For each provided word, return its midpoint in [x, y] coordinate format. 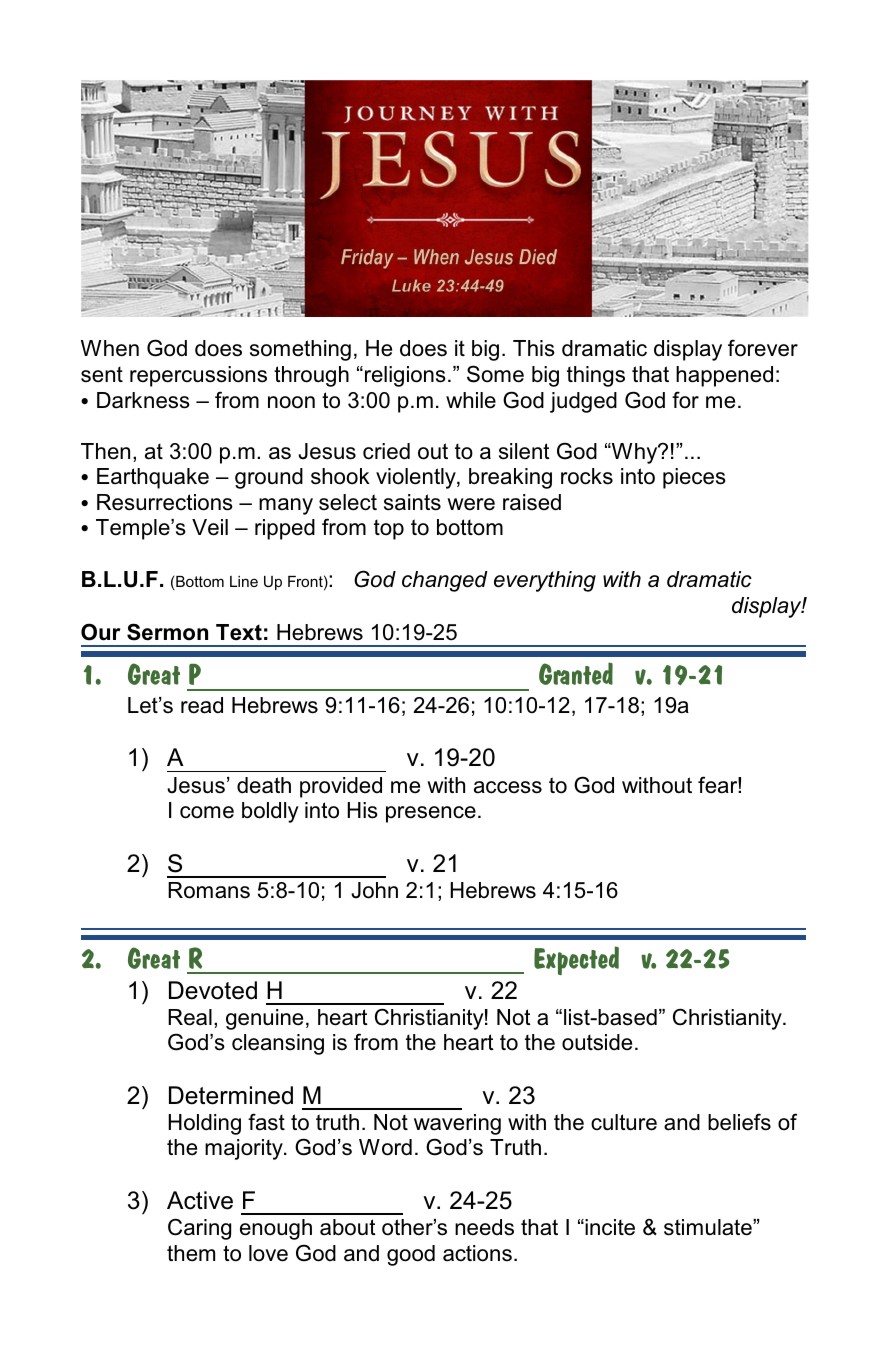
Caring [199, 1229]
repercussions [198, 376]
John [374, 890]
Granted [576, 673]
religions [405, 376]
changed [445, 581]
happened [724, 376]
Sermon [167, 632]
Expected [576, 960]
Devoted [213, 990]
